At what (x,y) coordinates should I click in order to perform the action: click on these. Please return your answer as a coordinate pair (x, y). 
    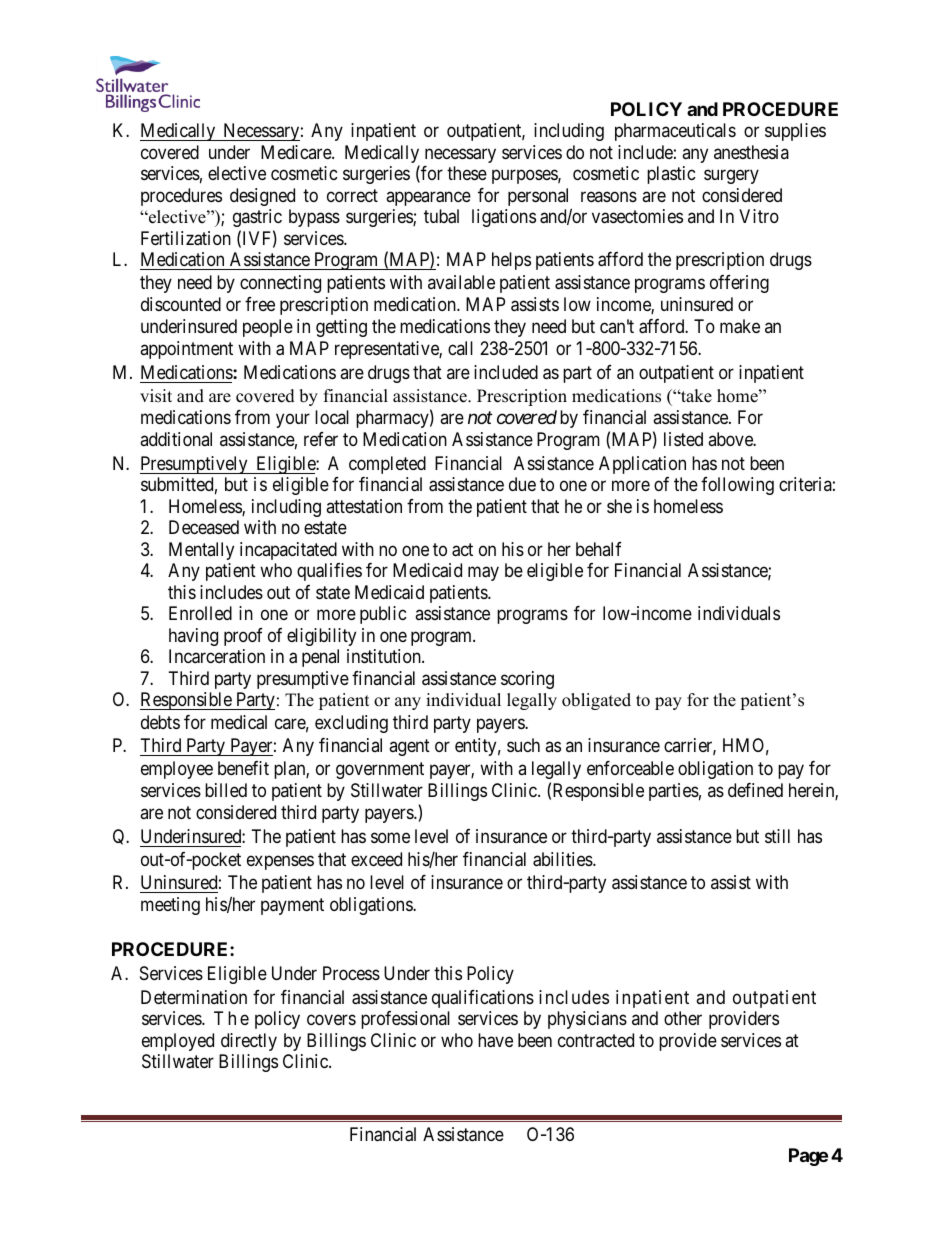
    Looking at the image, I should click on (467, 173).
